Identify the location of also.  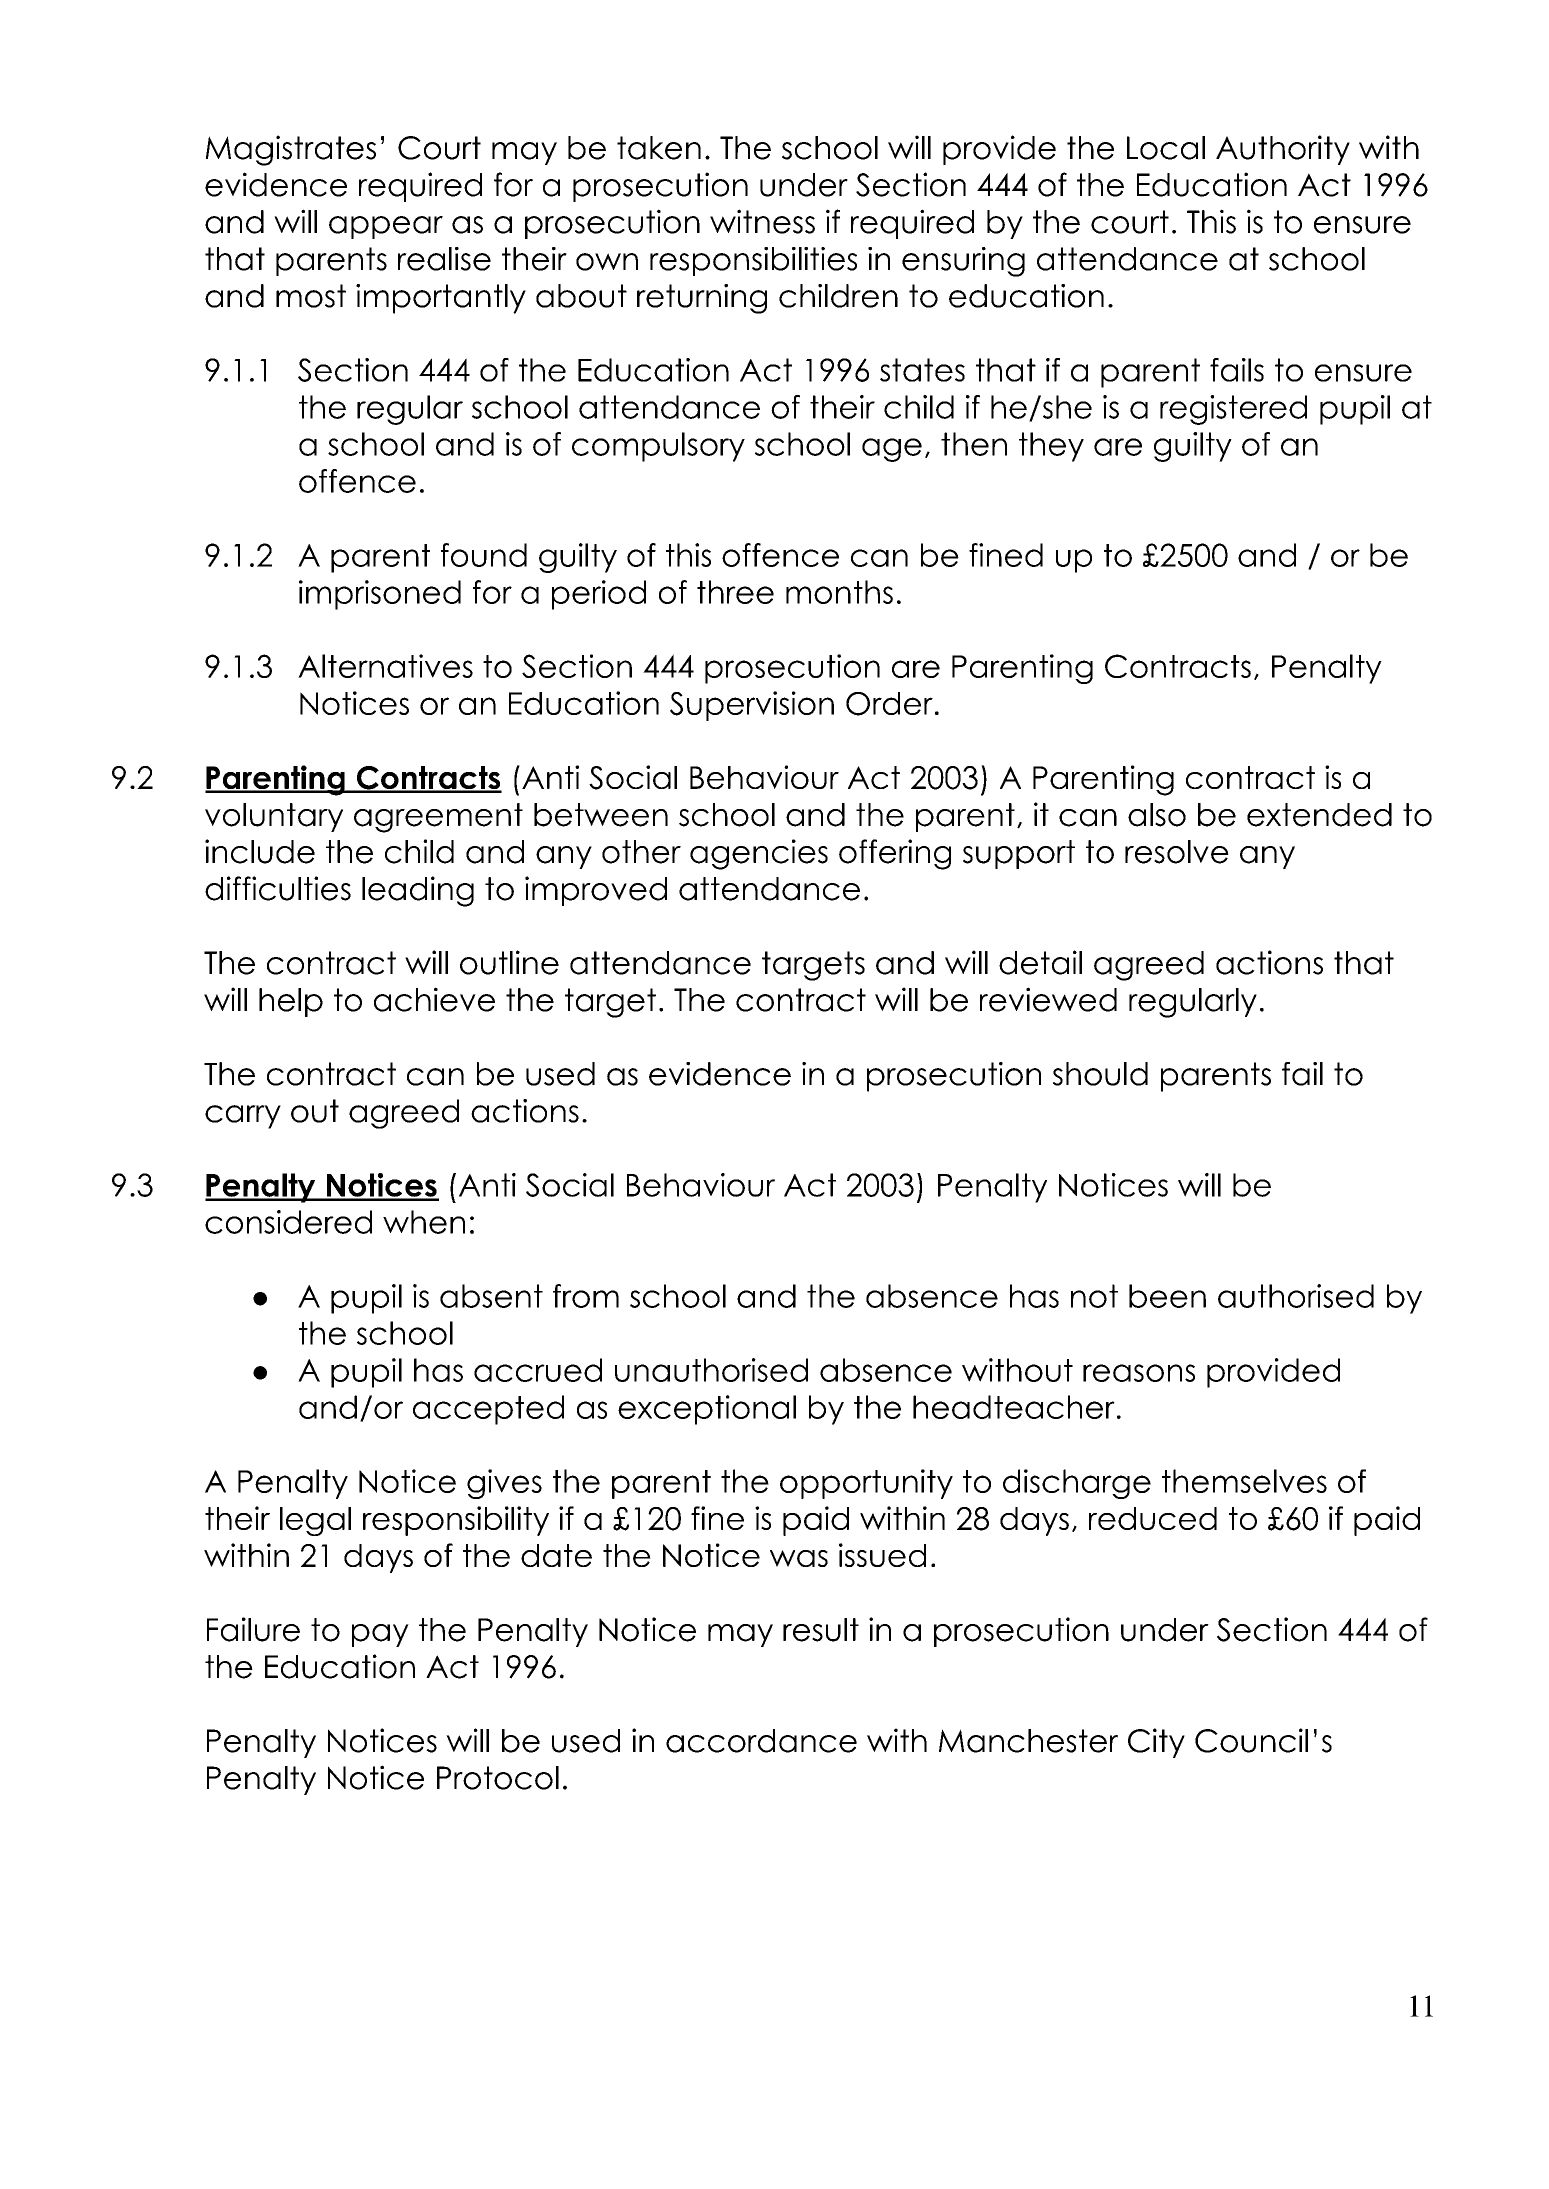
(1157, 815).
